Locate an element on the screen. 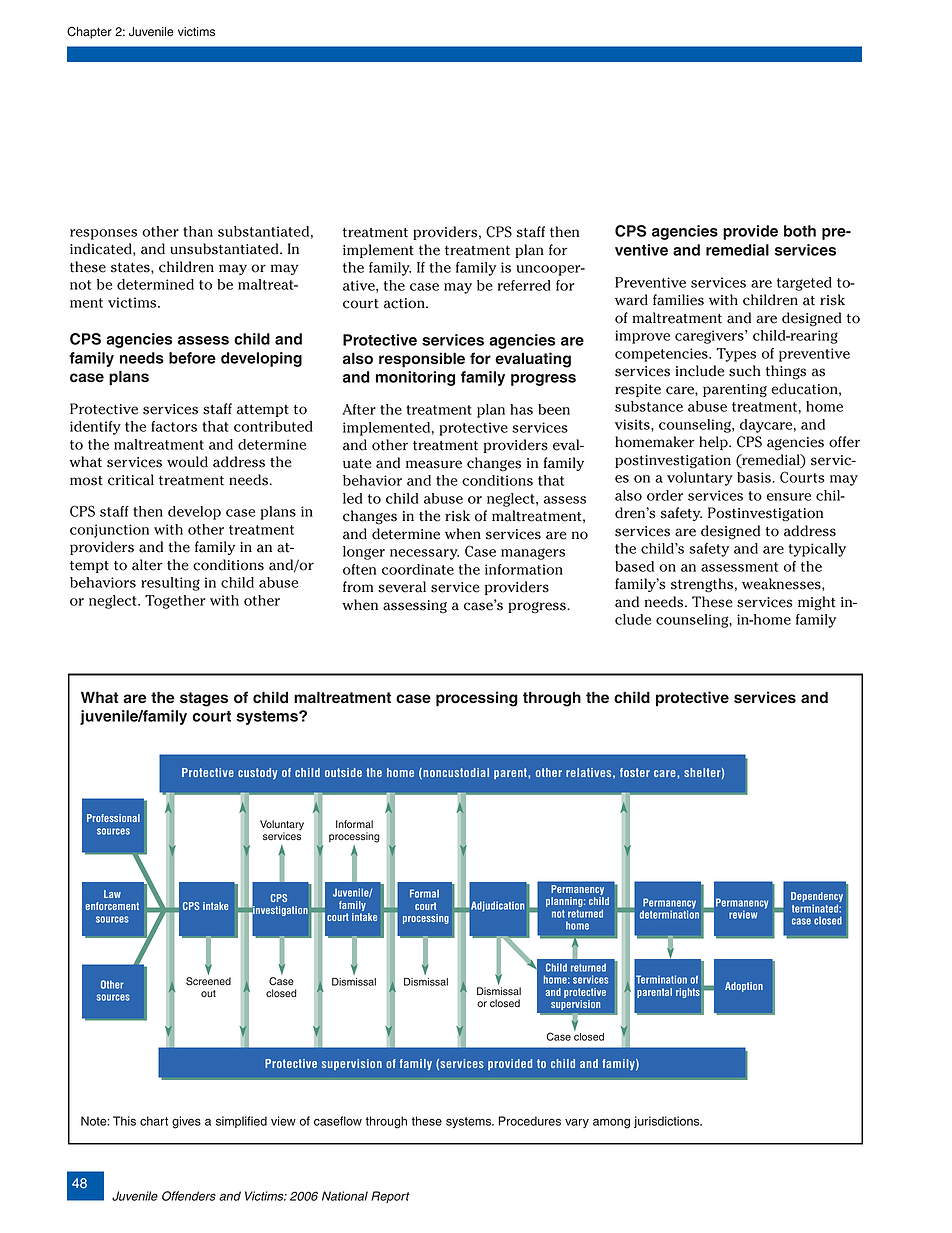 This screenshot has width=952, height=1233. Chapter is located at coordinates (89, 33).
